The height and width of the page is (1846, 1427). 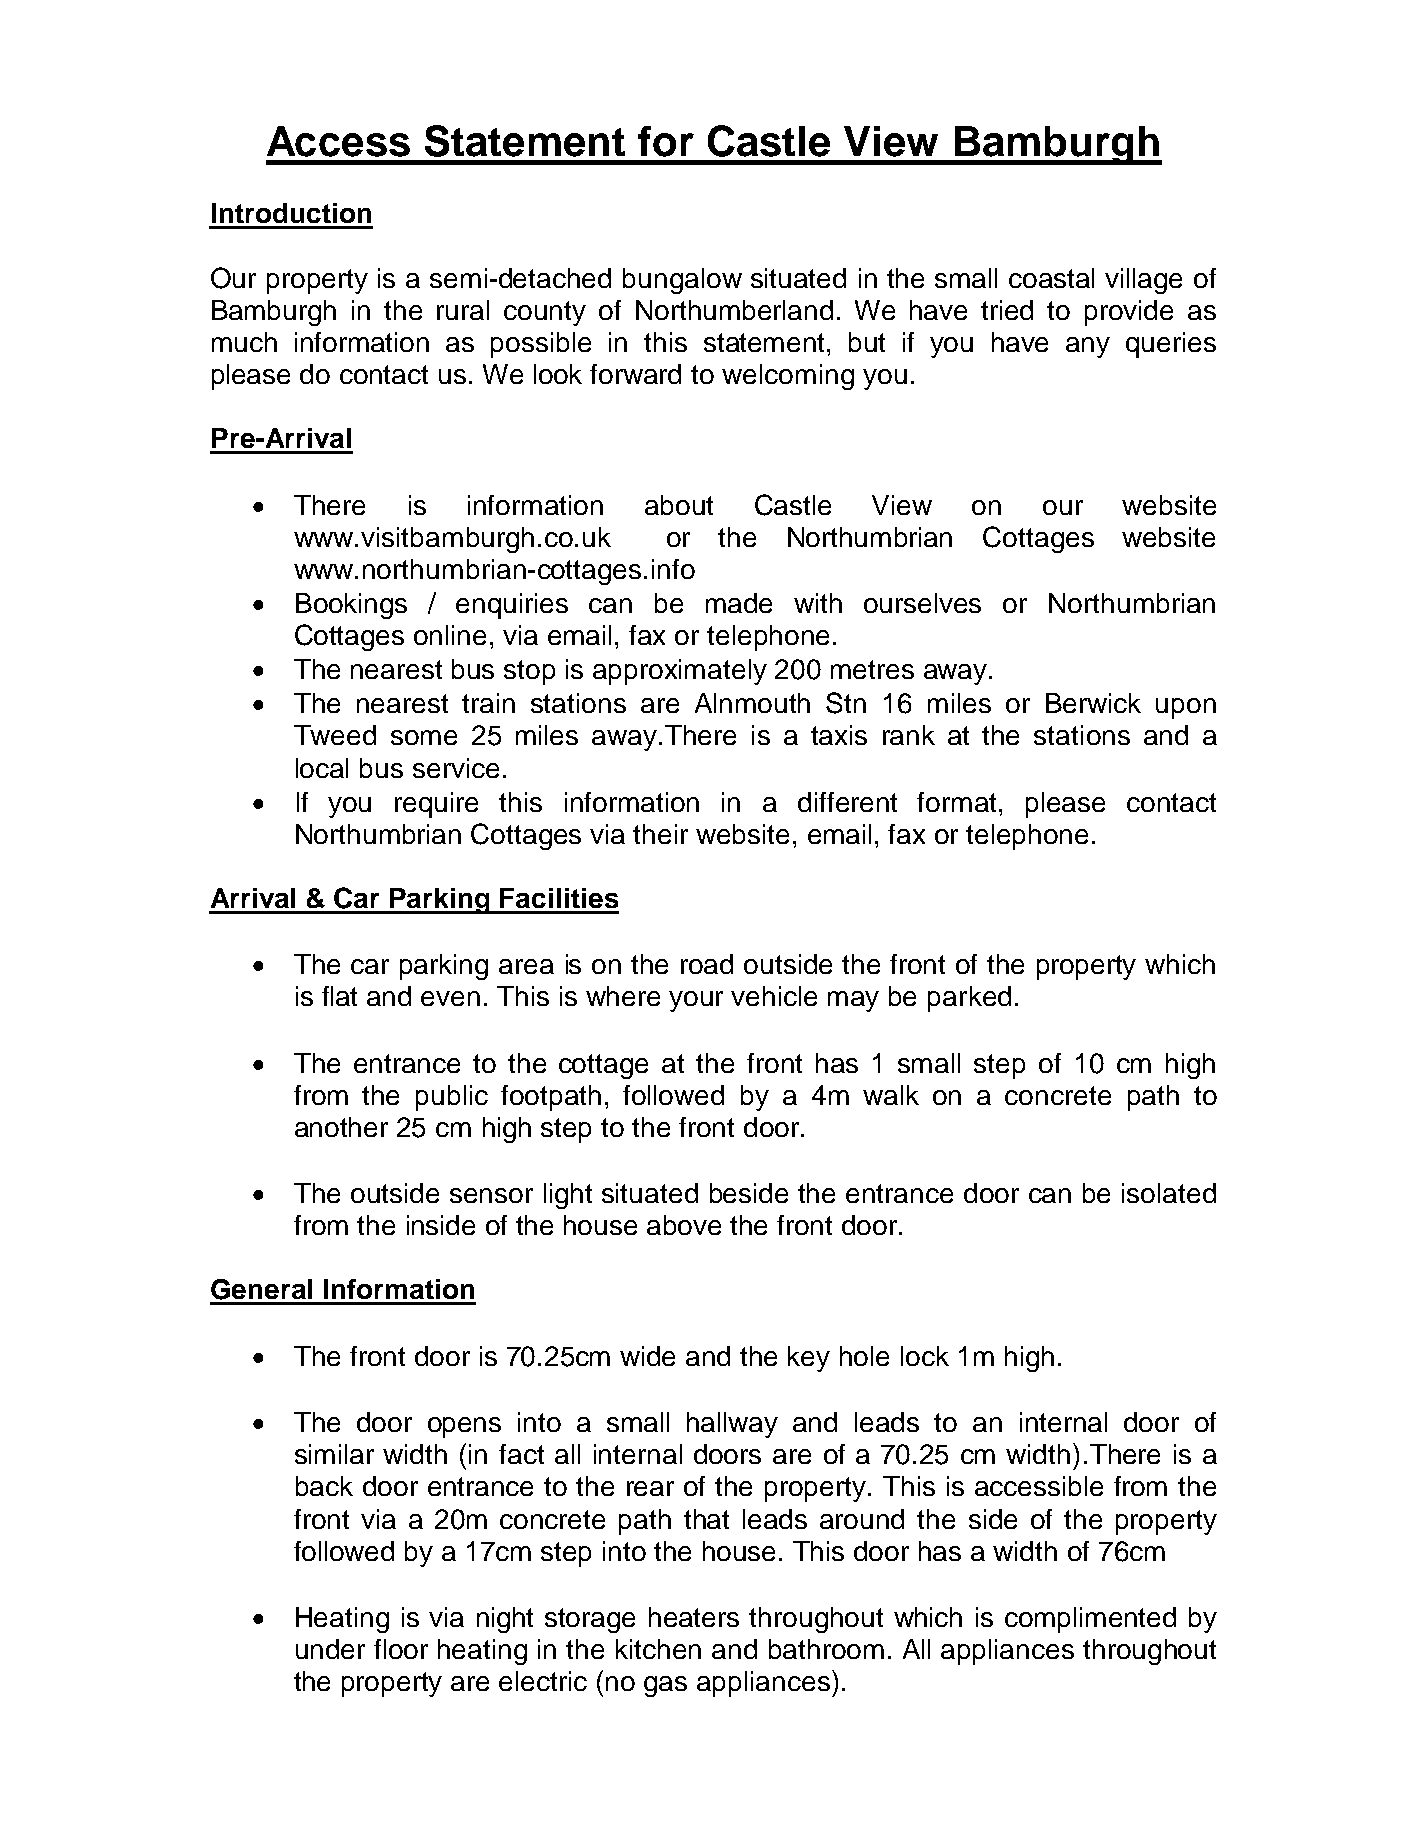 I want to click on under, so click(x=330, y=1649).
